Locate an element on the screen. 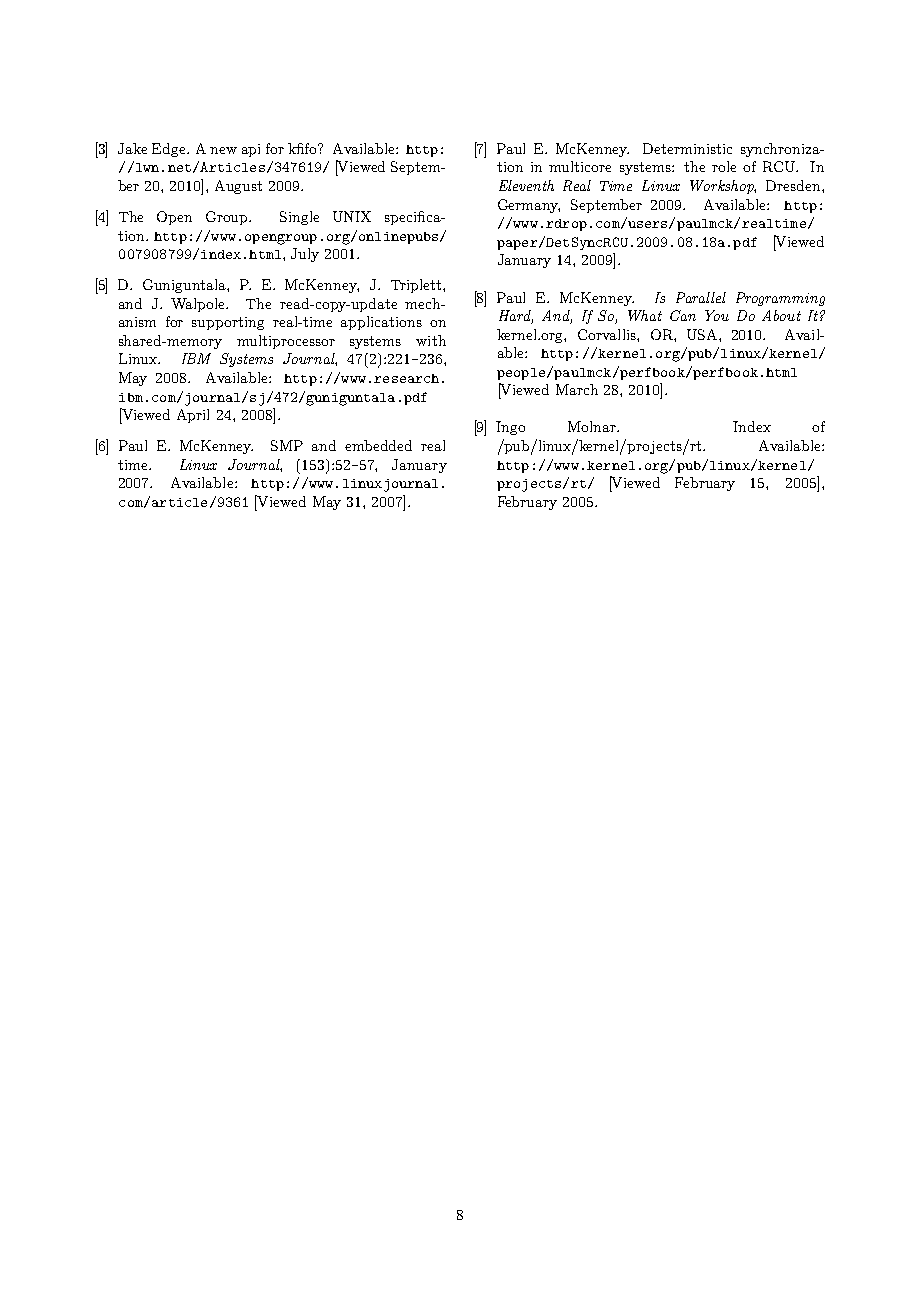  Walpole is located at coordinates (199, 305).
